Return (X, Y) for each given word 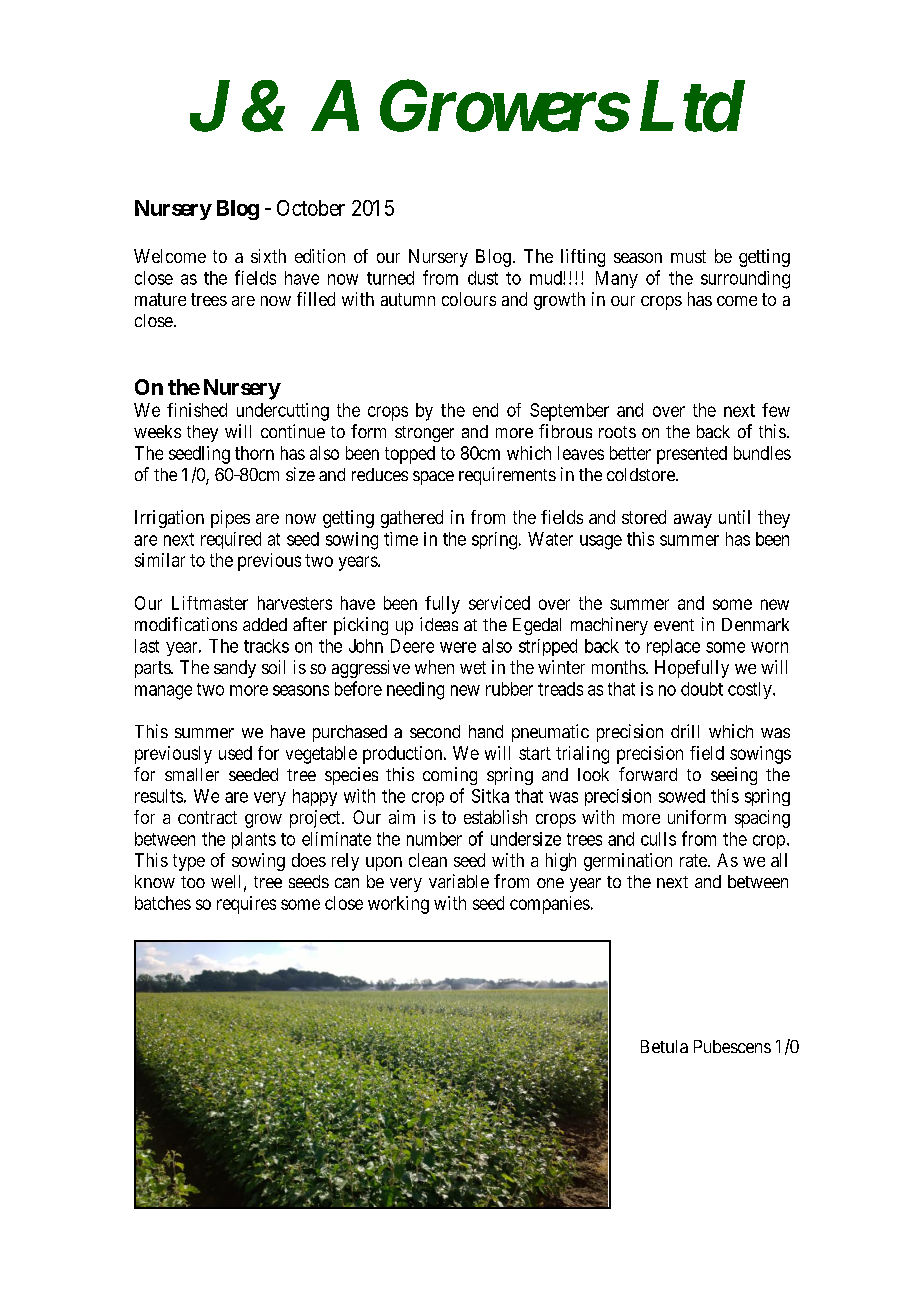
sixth (268, 256)
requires (246, 905)
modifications (186, 624)
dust (483, 278)
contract (207, 817)
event (674, 625)
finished (197, 410)
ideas (439, 624)
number (434, 839)
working (398, 905)
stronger (424, 434)
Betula (664, 1046)
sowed (682, 796)
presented (692, 455)
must (688, 256)
